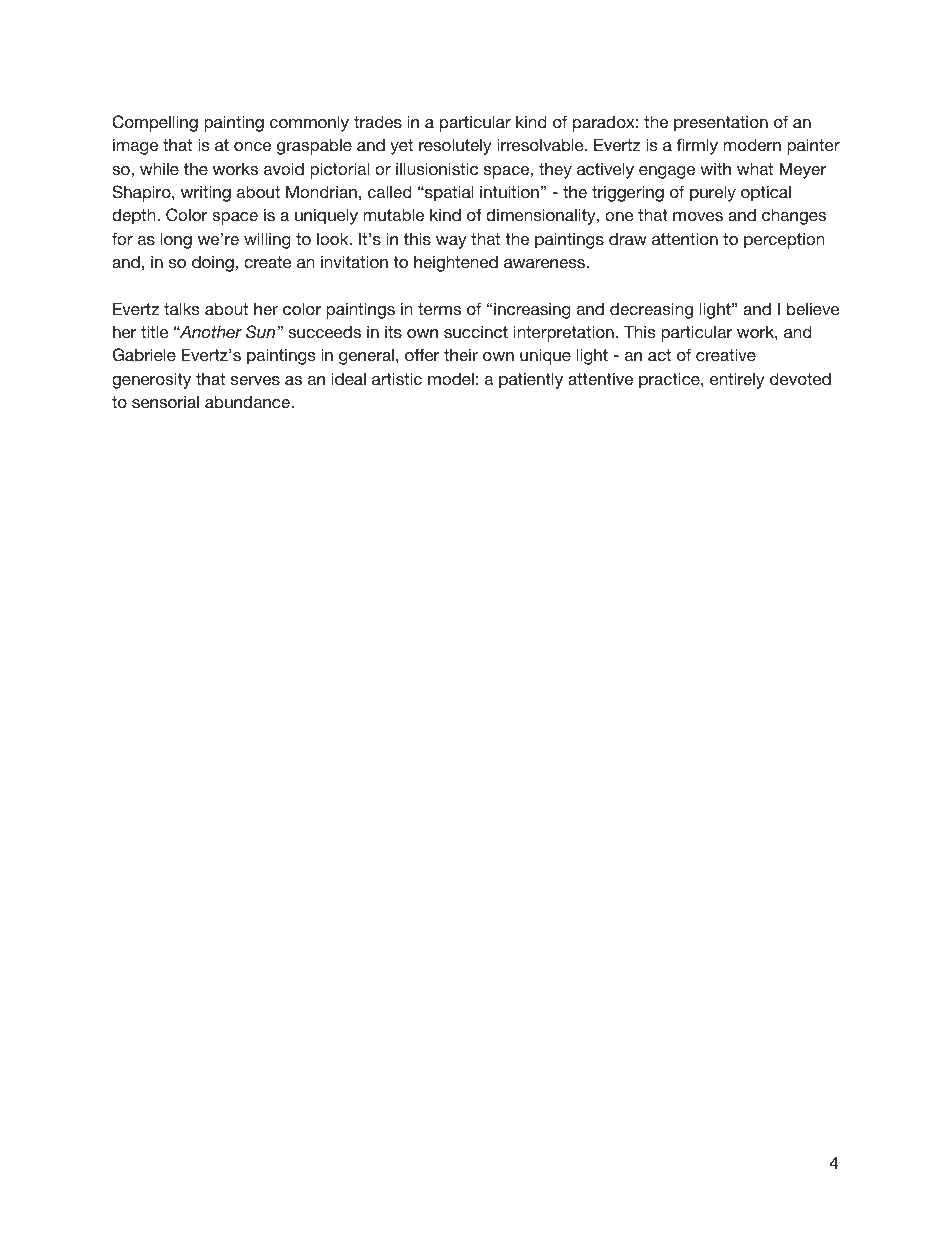 The height and width of the image is (1233, 952). Describe the element at coordinates (451, 379) in the image. I see `model` at that location.
